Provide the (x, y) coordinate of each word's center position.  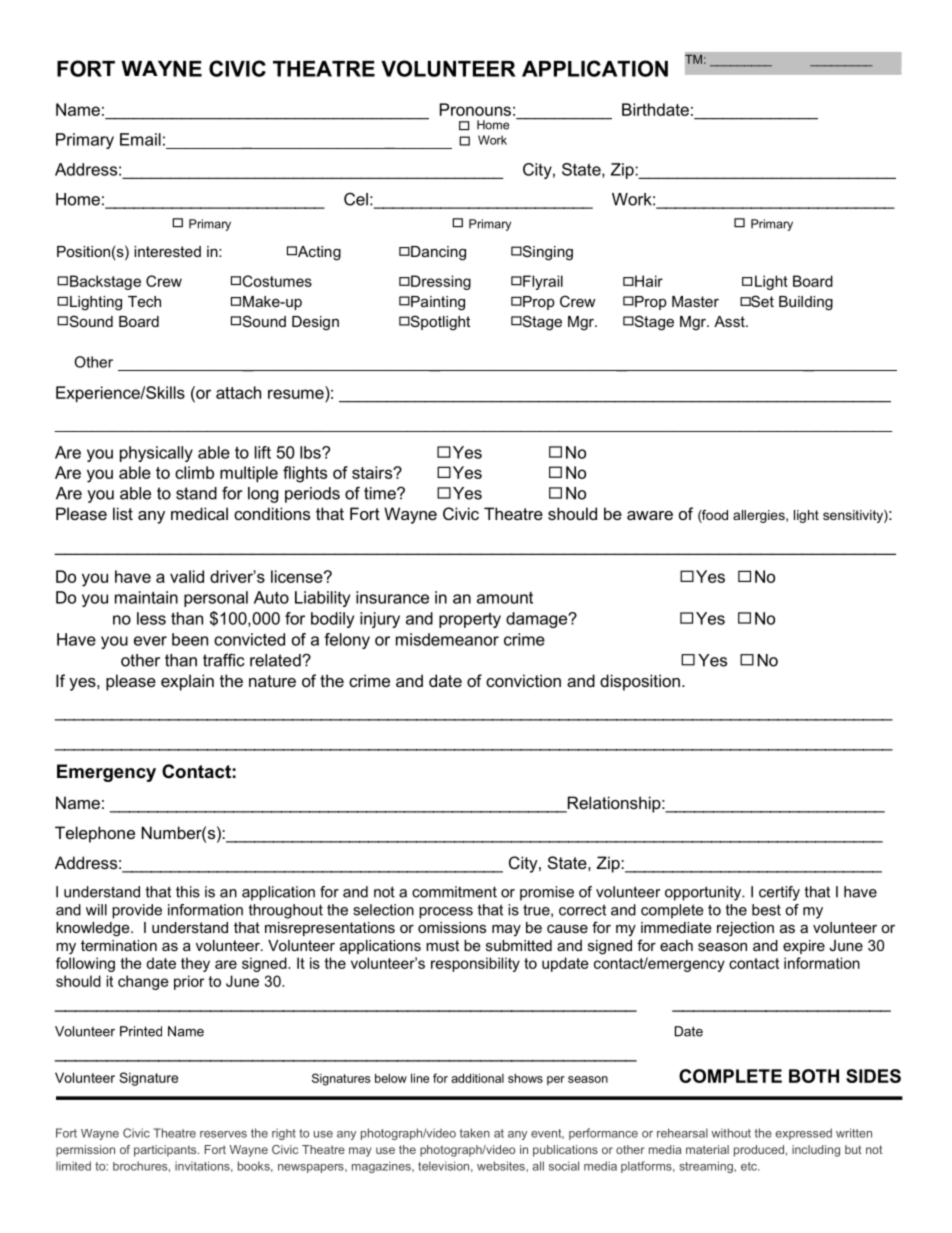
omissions (452, 927)
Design (315, 323)
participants (166, 1151)
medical (199, 513)
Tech (144, 301)
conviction (523, 680)
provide (137, 911)
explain (187, 682)
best (766, 910)
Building (806, 303)
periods (312, 495)
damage (538, 620)
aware (650, 515)
